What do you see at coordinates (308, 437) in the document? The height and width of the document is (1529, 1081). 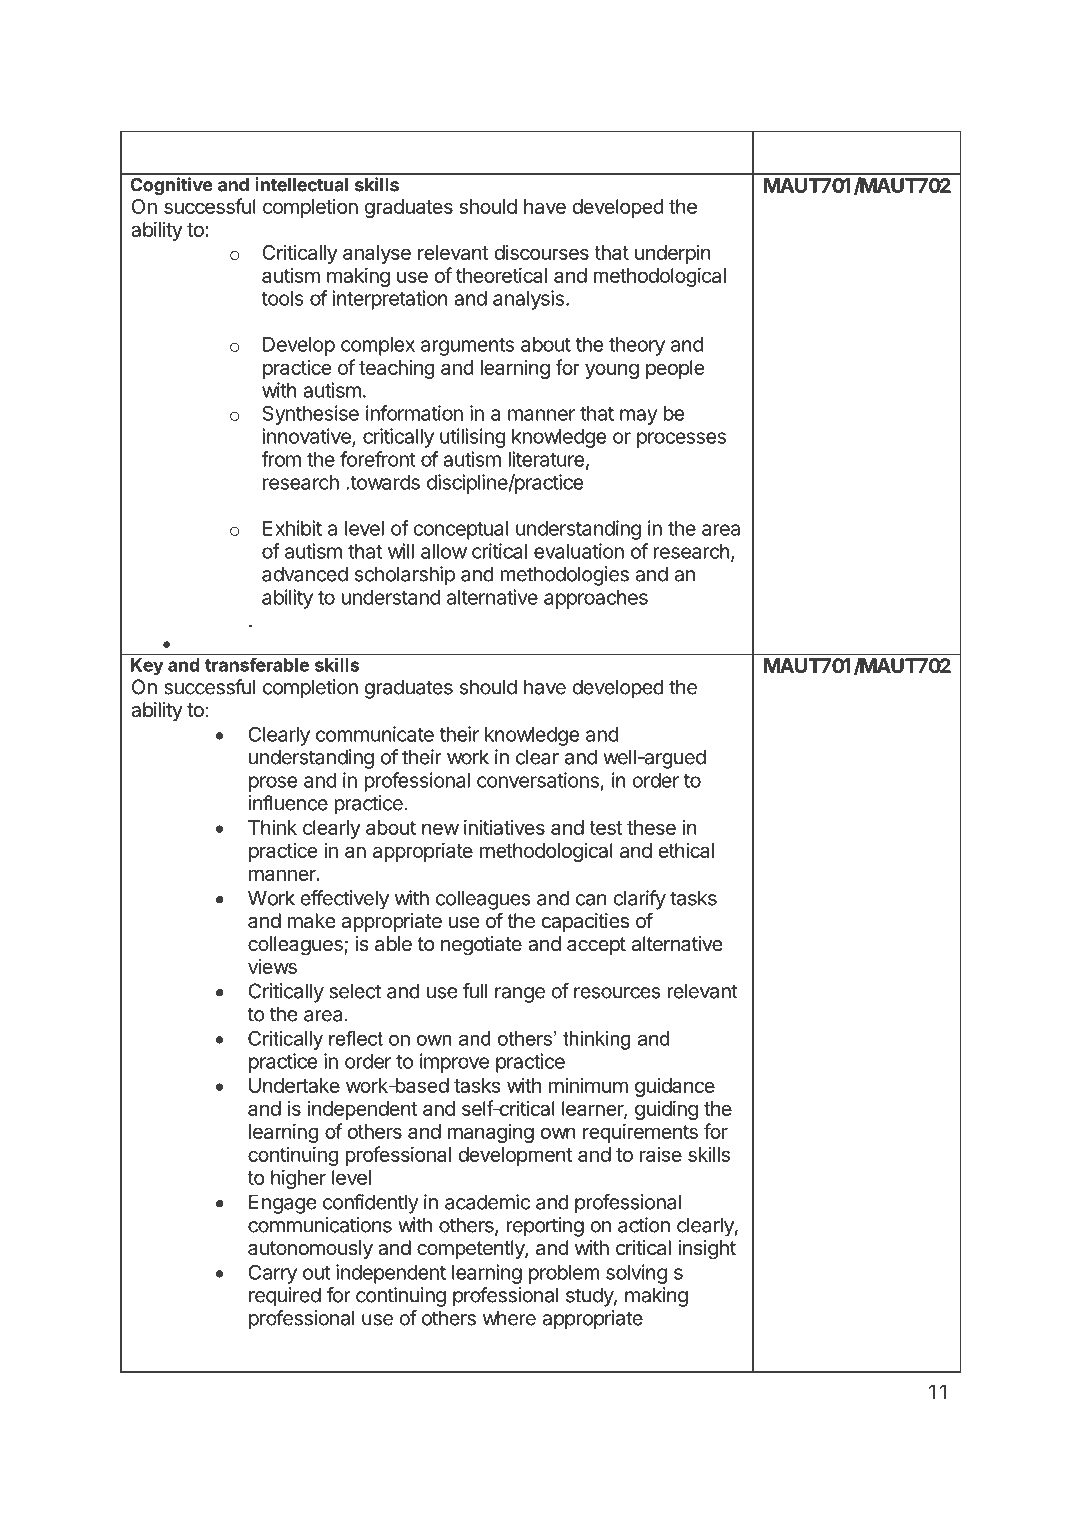 I see `innovative` at bounding box center [308, 437].
